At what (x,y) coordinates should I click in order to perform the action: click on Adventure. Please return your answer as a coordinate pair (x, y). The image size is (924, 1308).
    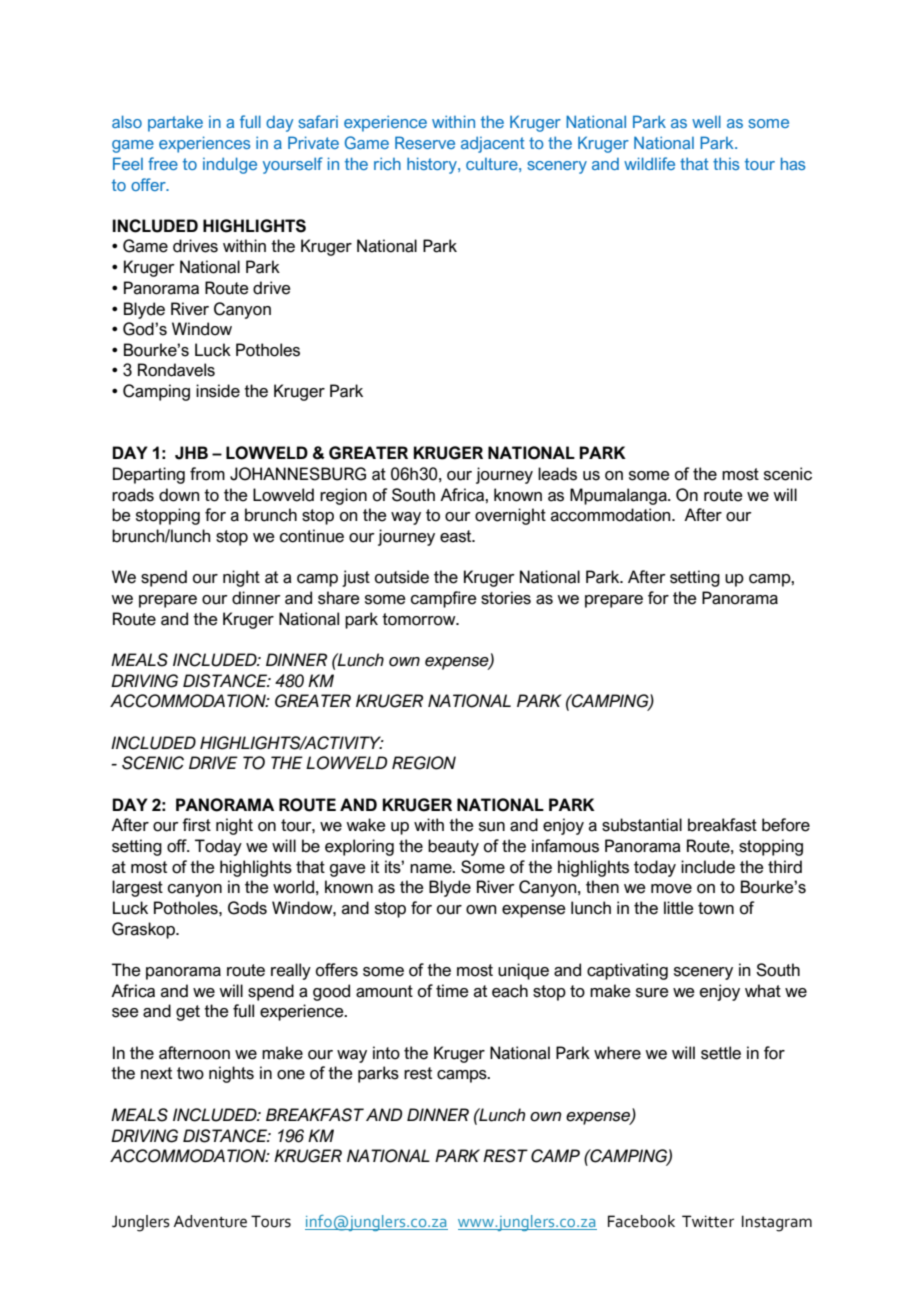
    Looking at the image, I should click on (210, 1221).
